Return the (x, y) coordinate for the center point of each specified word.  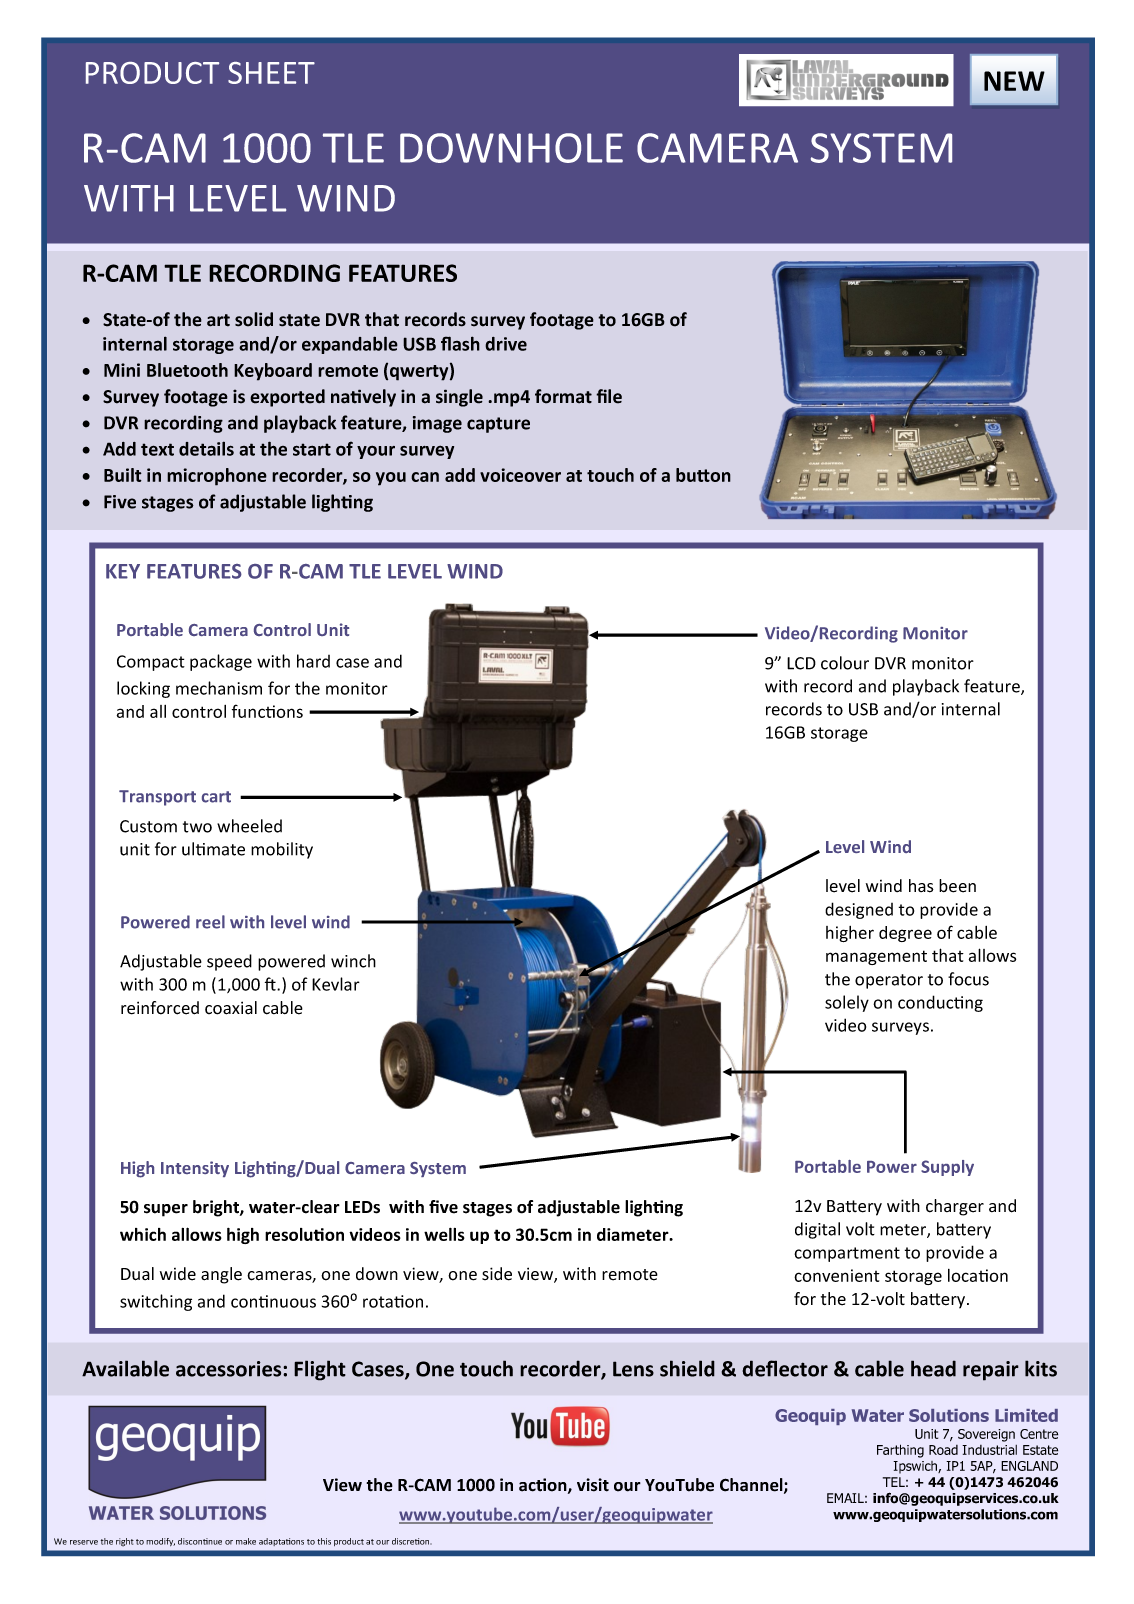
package (221, 662)
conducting (940, 1003)
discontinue (200, 1541)
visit (593, 1485)
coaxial (231, 1008)
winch (353, 961)
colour (845, 663)
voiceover (520, 475)
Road (943, 1450)
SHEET (271, 73)
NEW (1014, 81)
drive (506, 344)
